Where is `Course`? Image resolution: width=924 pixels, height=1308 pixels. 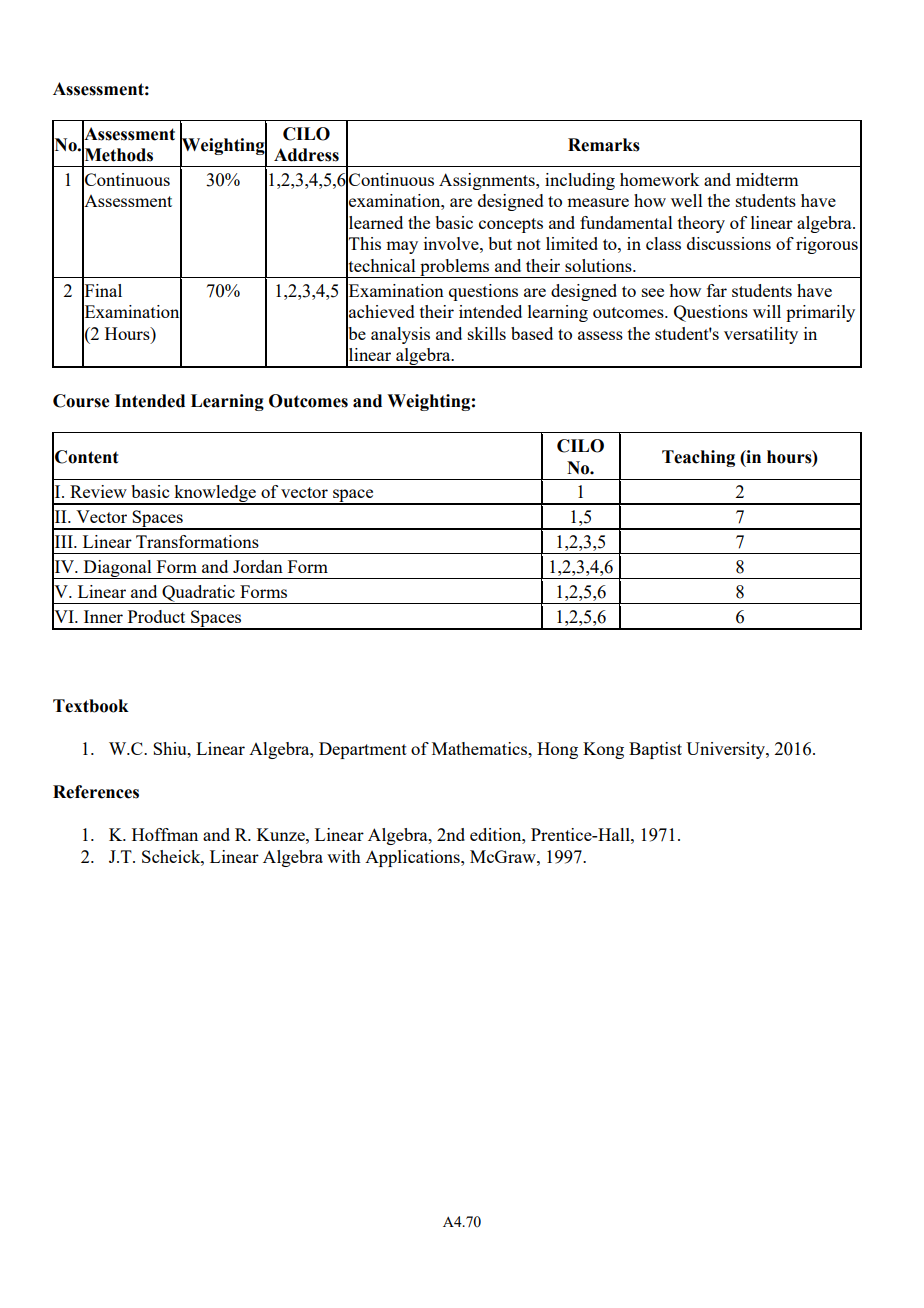
Course is located at coordinates (81, 401).
